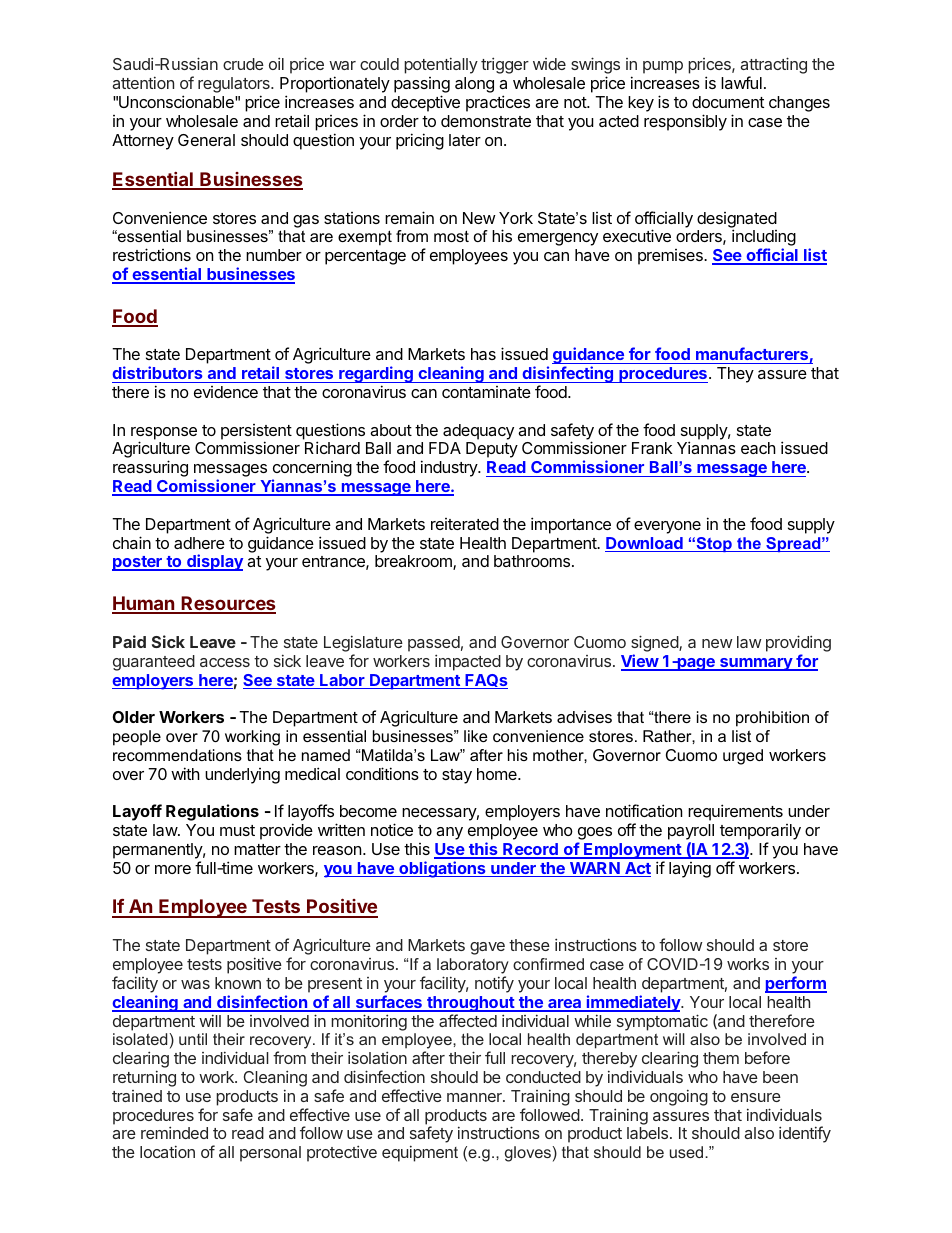 The height and width of the screenshot is (1233, 952). What do you see at coordinates (474, 85) in the screenshot?
I see `along` at bounding box center [474, 85].
